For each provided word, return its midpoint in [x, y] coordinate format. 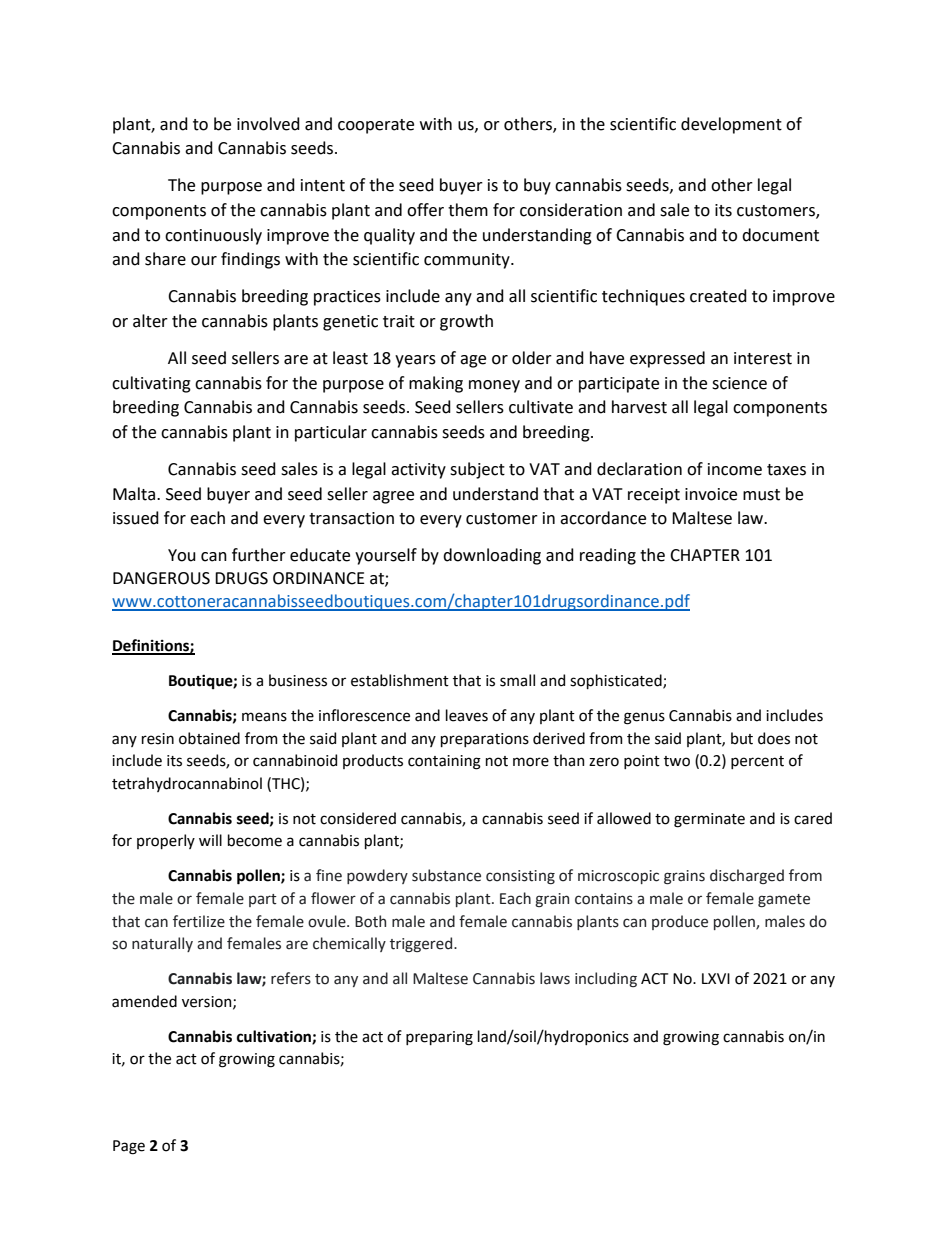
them [468, 210]
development [731, 125]
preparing [439, 1038]
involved [268, 124]
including [606, 979]
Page [129, 1147]
